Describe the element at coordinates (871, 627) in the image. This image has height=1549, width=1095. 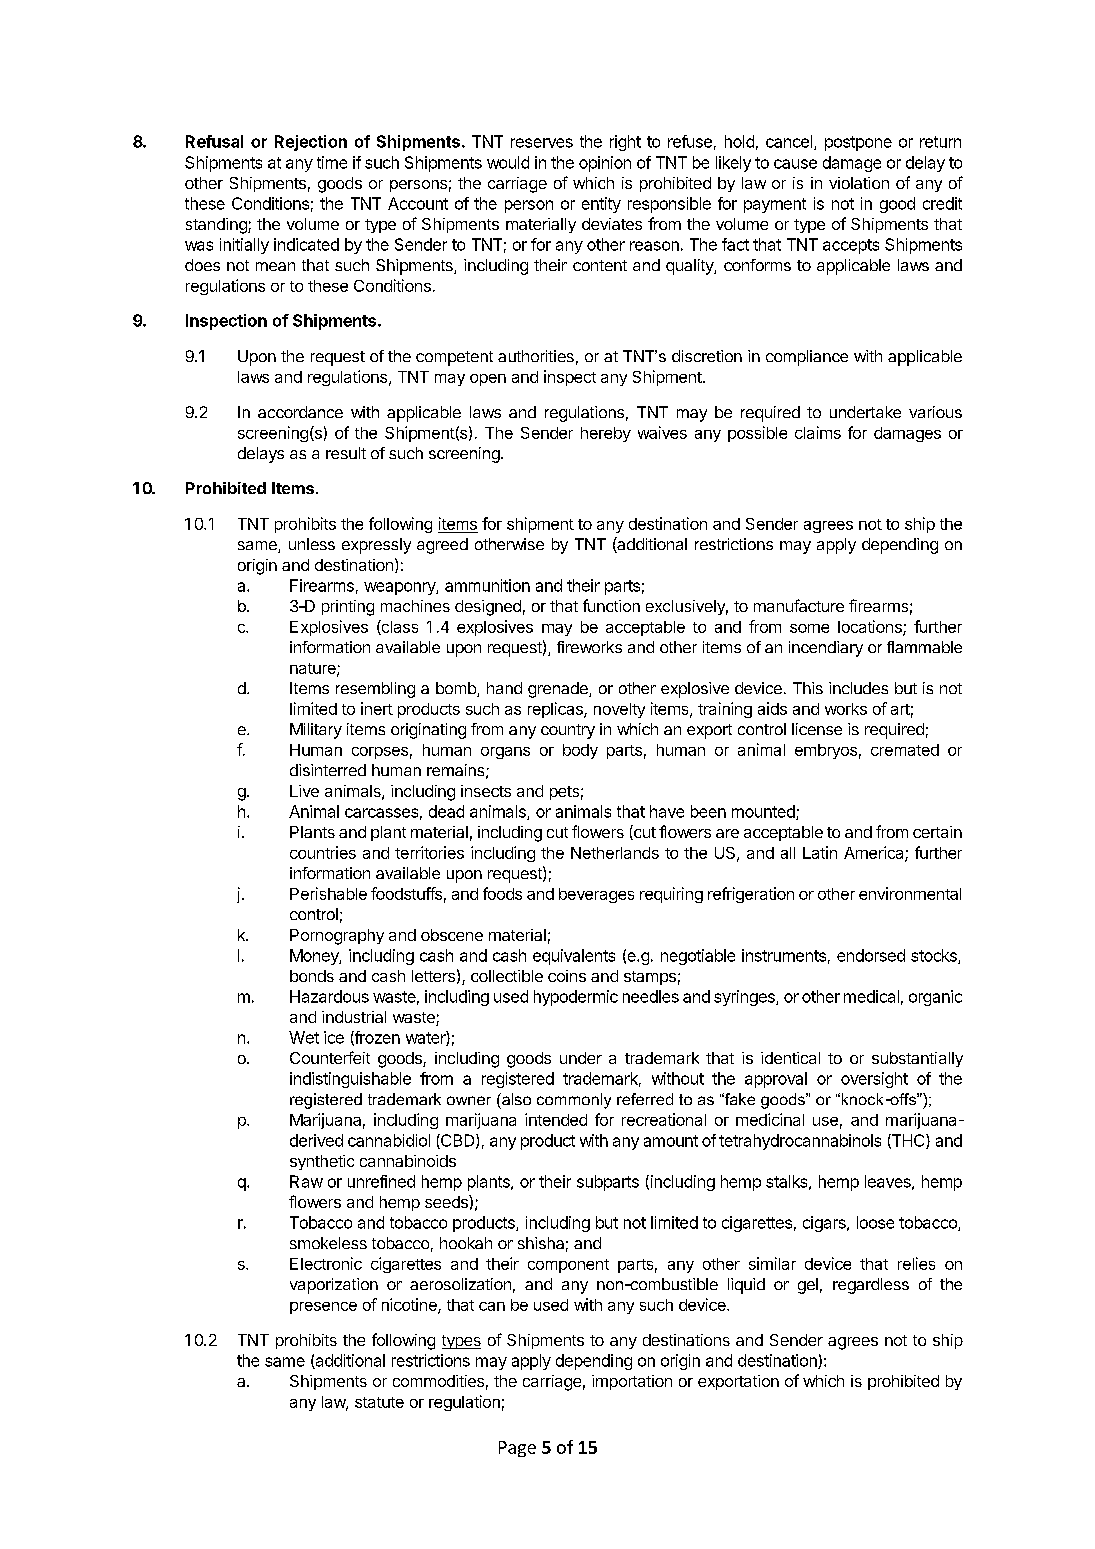
I see `locations` at that location.
